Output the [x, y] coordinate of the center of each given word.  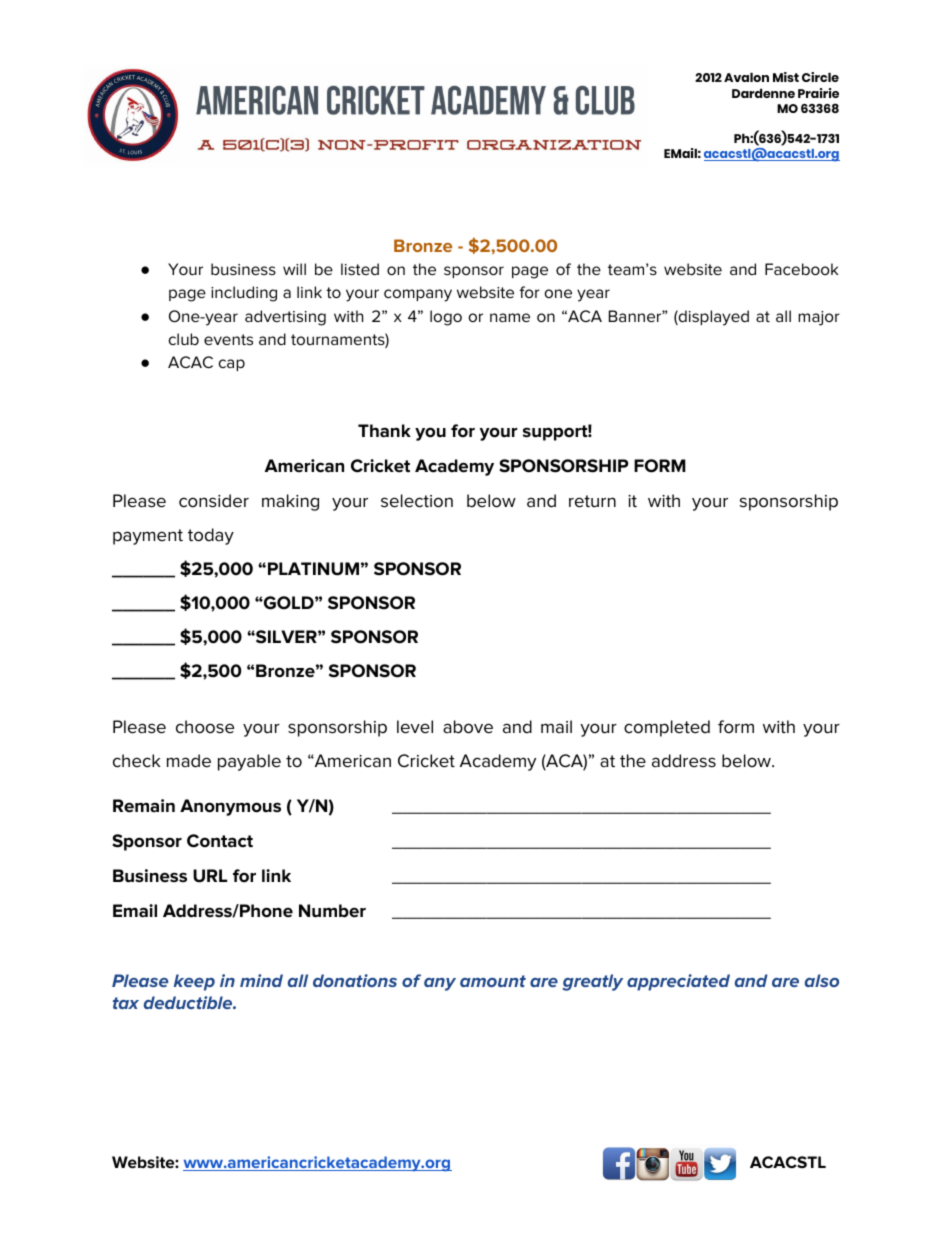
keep [194, 982]
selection [417, 501]
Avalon [746, 77]
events [228, 339]
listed [360, 269]
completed [667, 728]
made [189, 761]
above [468, 727]
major [819, 318]
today [211, 536]
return [592, 501]
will [294, 269]
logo [446, 318]
